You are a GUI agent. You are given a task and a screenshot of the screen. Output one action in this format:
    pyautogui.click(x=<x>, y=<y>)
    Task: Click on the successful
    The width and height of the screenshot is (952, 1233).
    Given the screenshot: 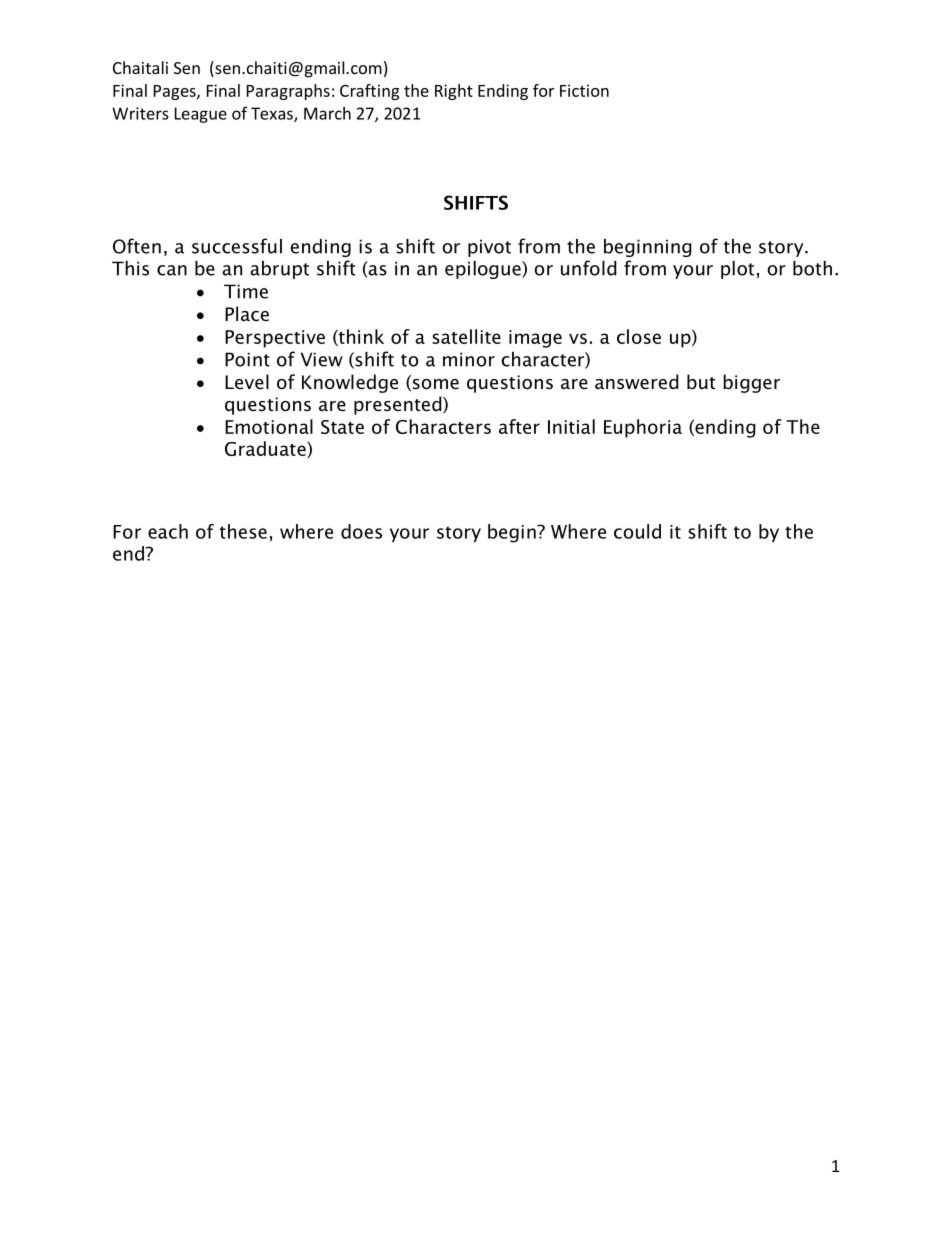 What is the action you would take?
    pyautogui.click(x=237, y=246)
